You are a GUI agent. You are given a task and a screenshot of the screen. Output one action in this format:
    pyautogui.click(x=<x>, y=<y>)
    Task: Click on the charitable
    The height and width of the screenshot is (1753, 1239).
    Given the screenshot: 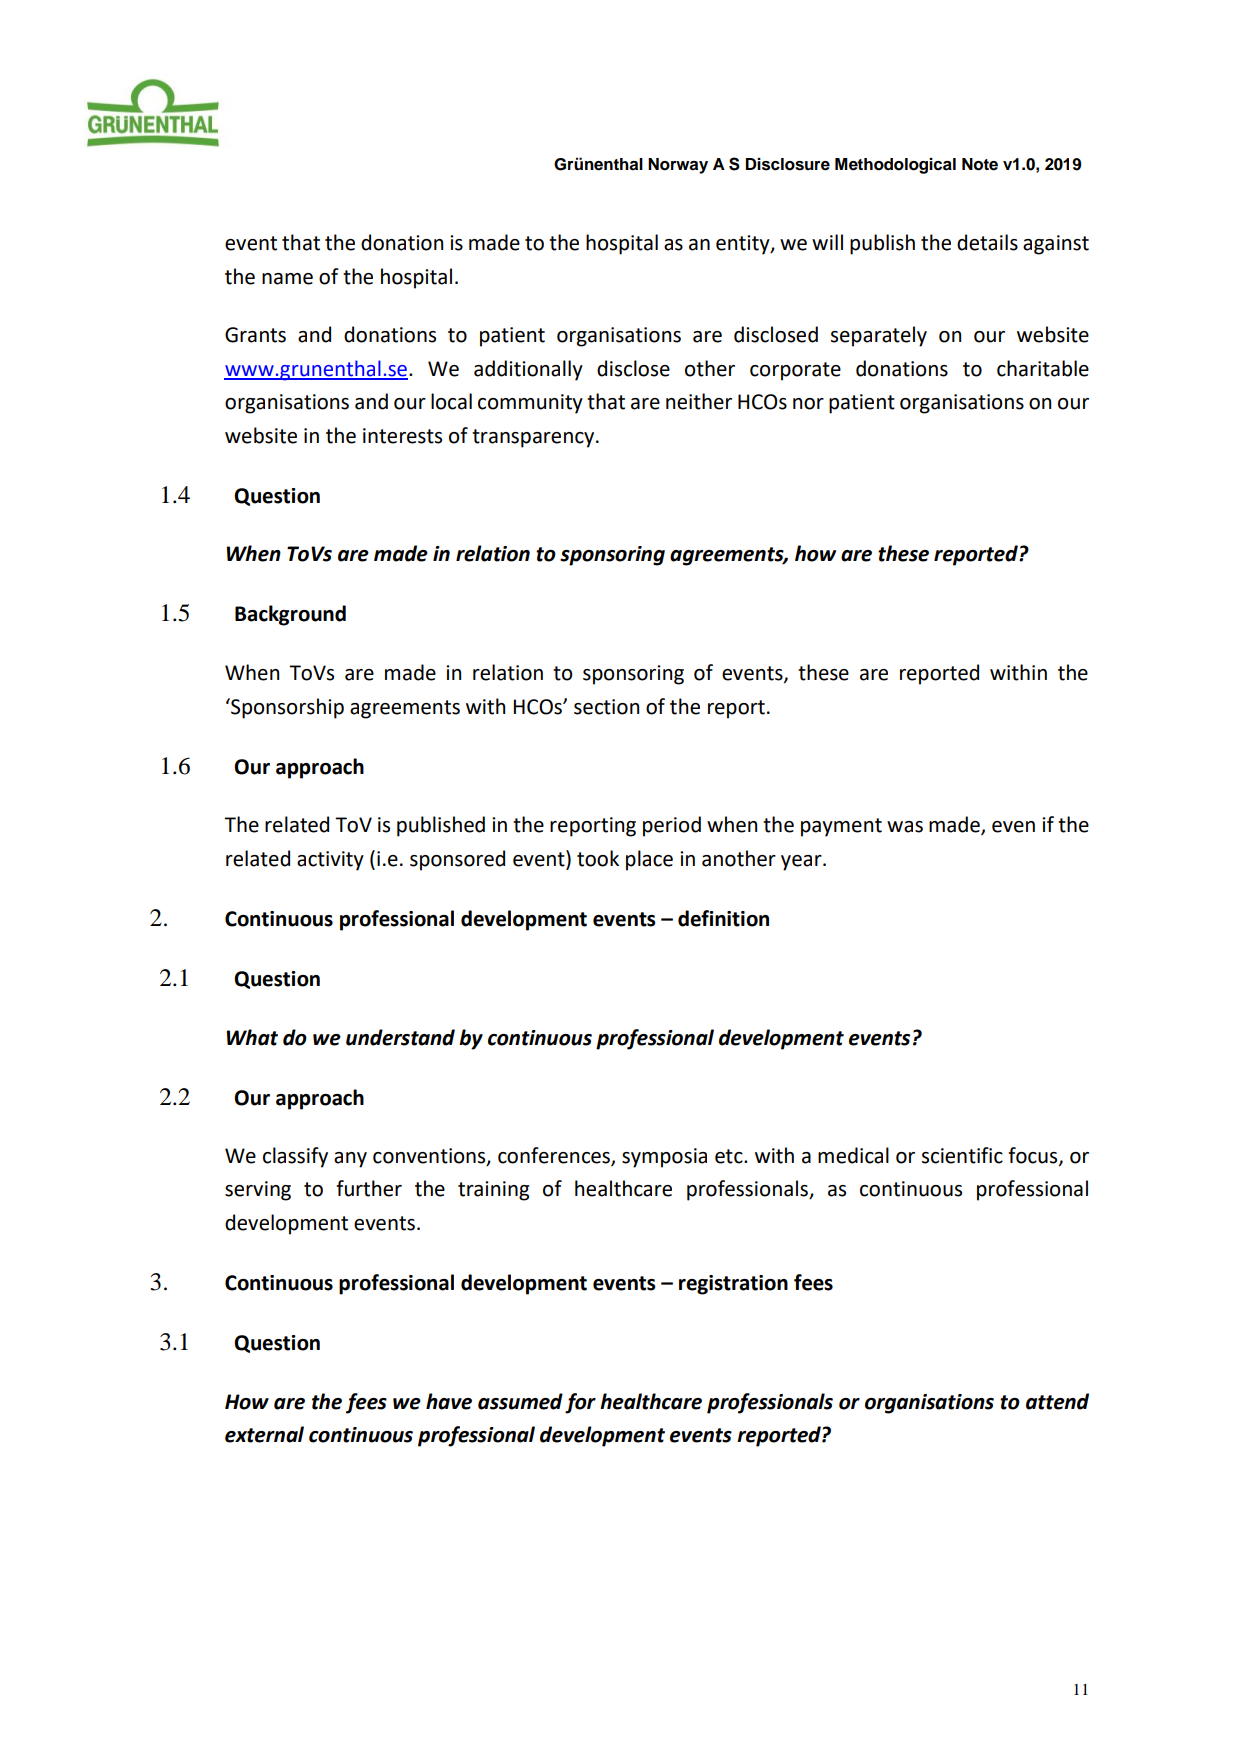 What is the action you would take?
    pyautogui.click(x=1043, y=368)
